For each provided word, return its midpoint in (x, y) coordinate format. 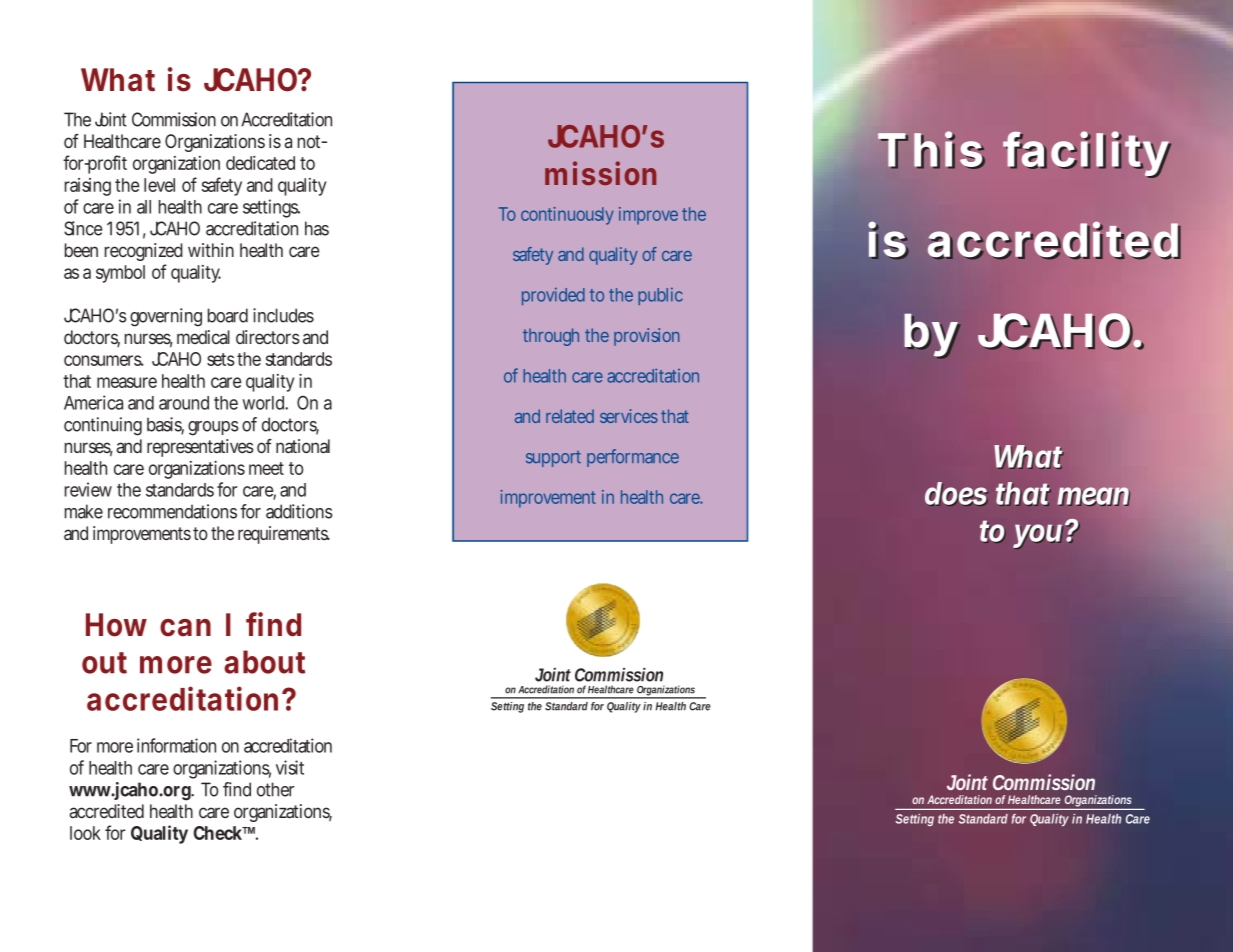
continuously (567, 216)
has (317, 228)
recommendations (172, 511)
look (85, 833)
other (275, 789)
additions (299, 511)
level (159, 185)
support (553, 459)
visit (290, 767)
